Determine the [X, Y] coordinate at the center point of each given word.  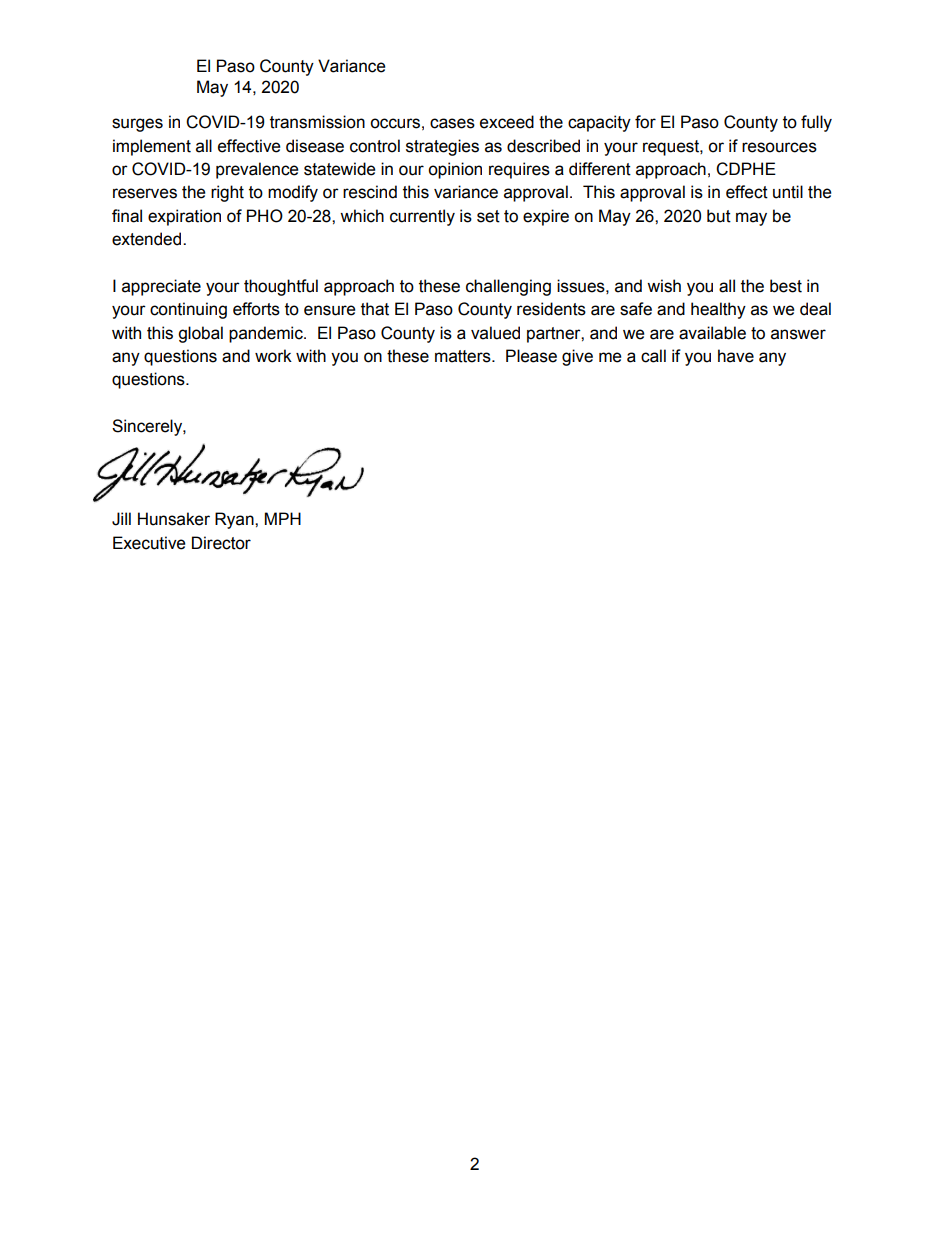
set [488, 216]
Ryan [235, 520]
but [719, 216]
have [736, 356]
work [273, 356]
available [712, 333]
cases [452, 123]
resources [779, 147]
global [200, 334]
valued [495, 333]
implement [152, 147]
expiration [184, 217]
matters [464, 356]
